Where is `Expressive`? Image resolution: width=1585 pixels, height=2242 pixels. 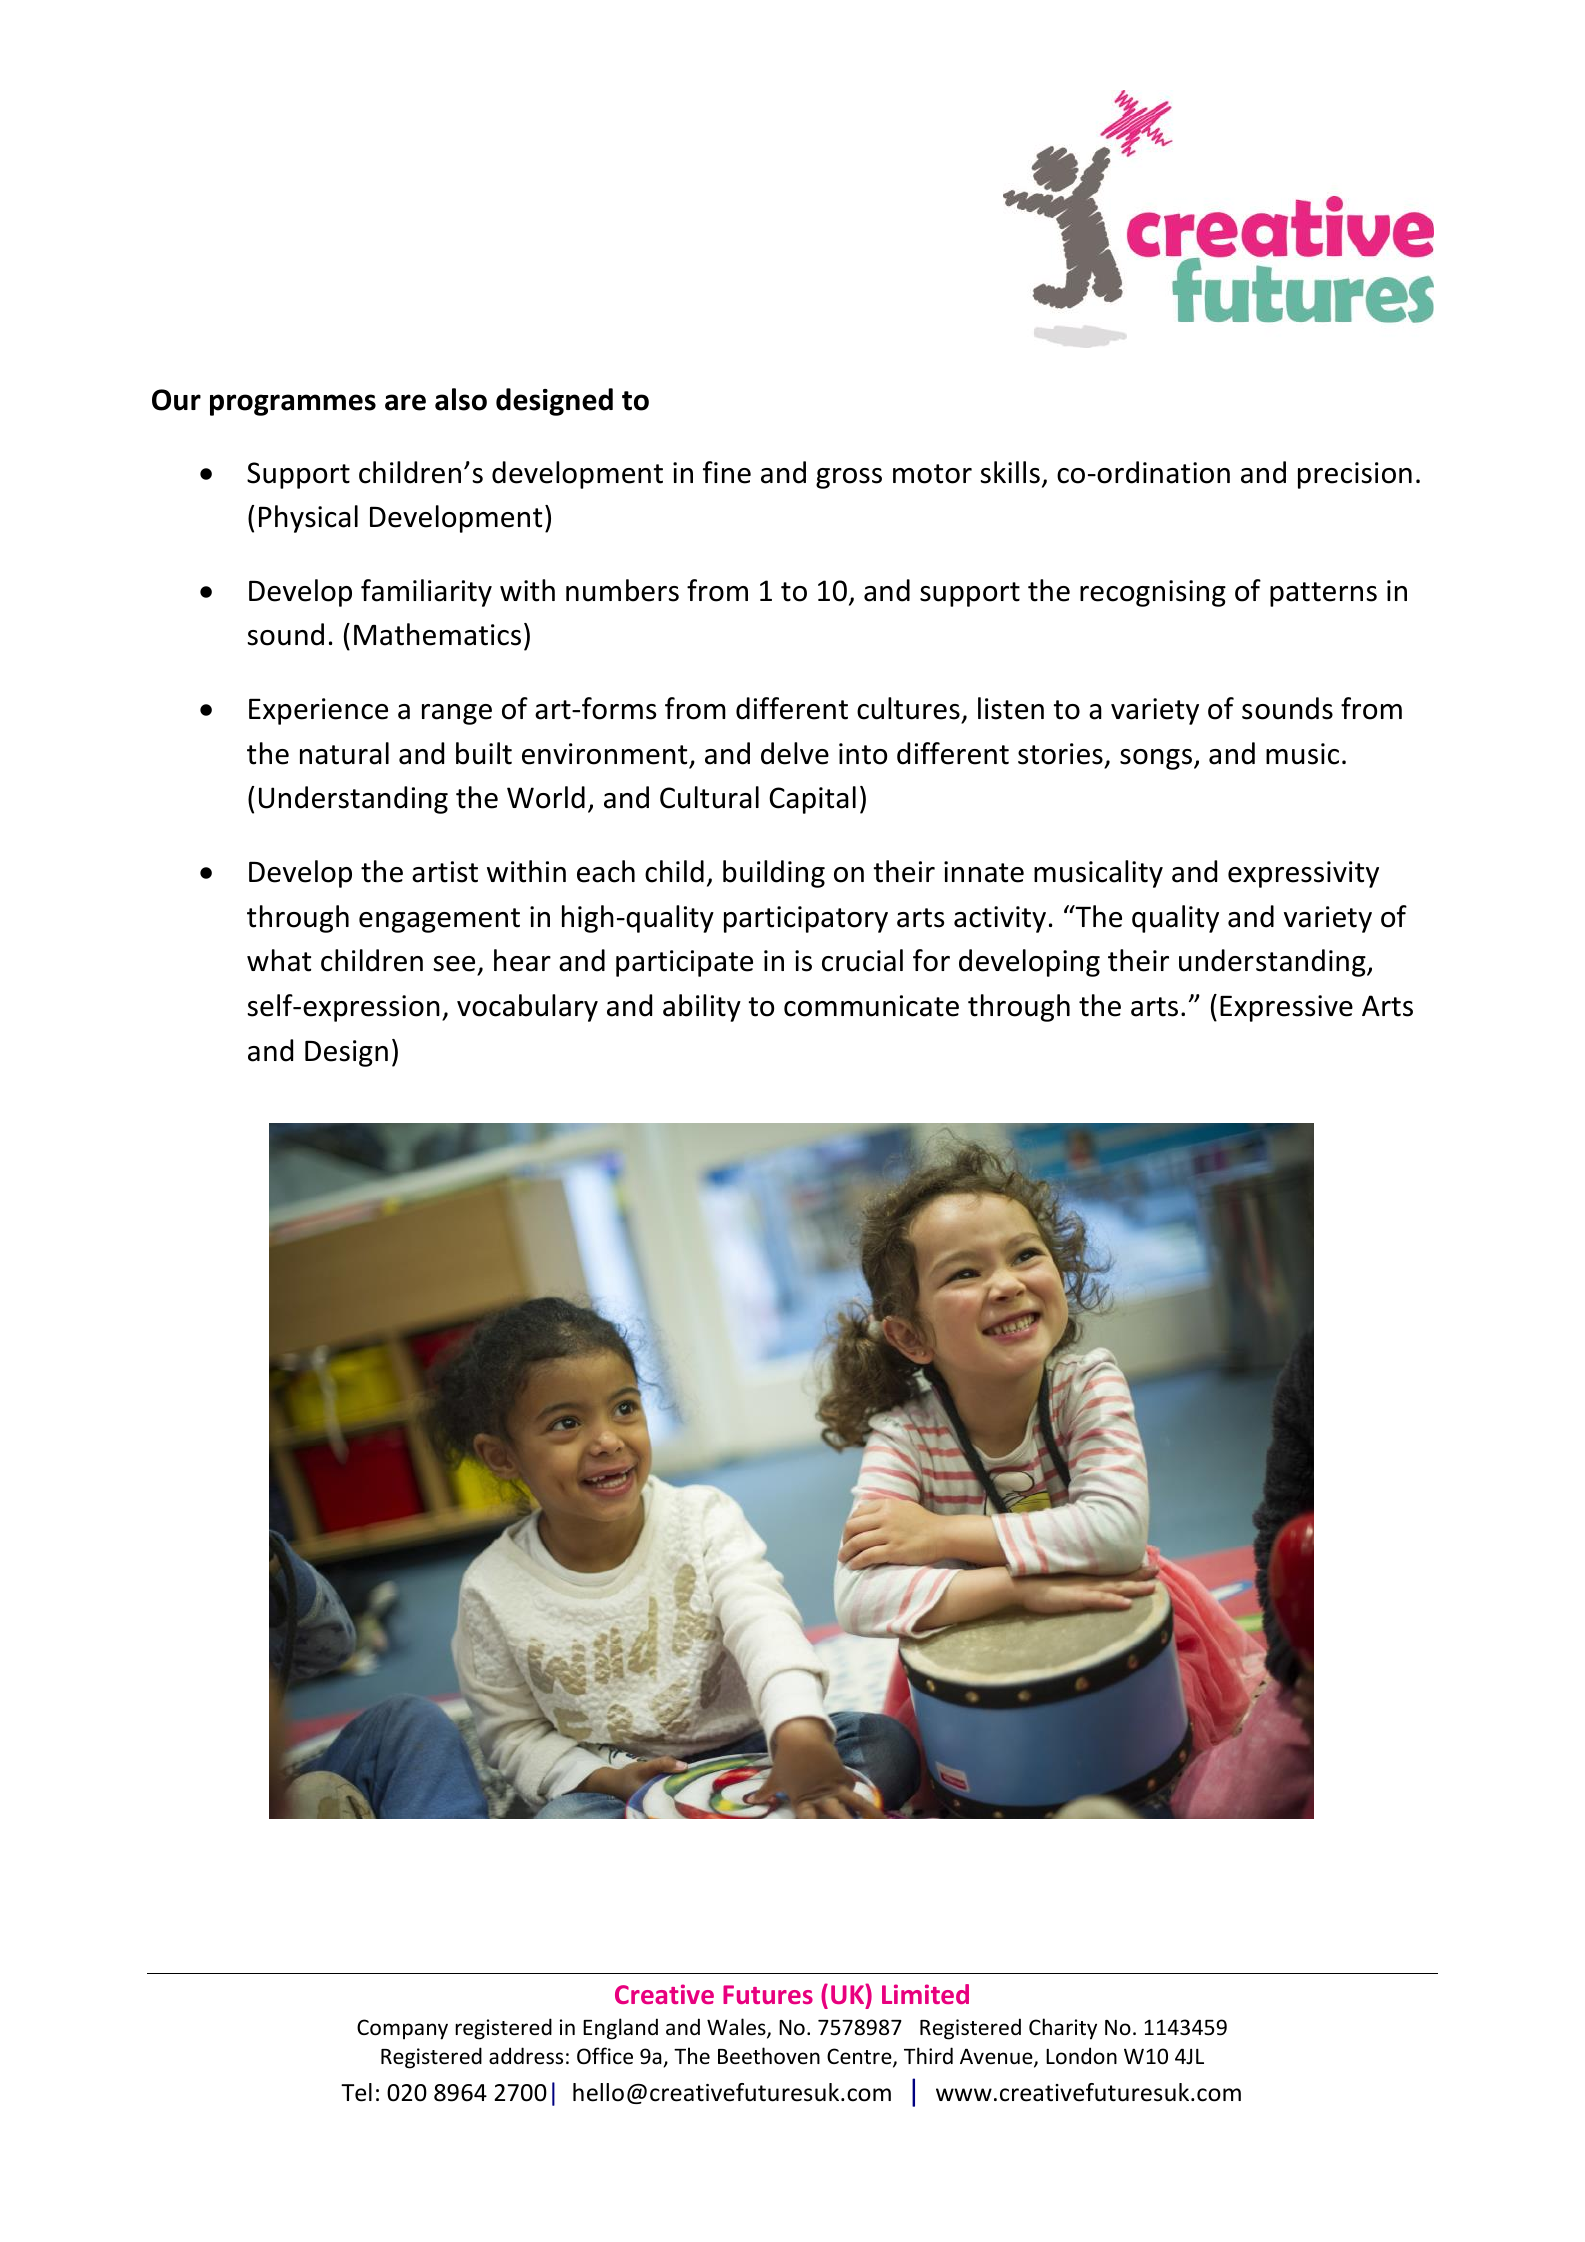
Expressive is located at coordinates (1286, 1008).
